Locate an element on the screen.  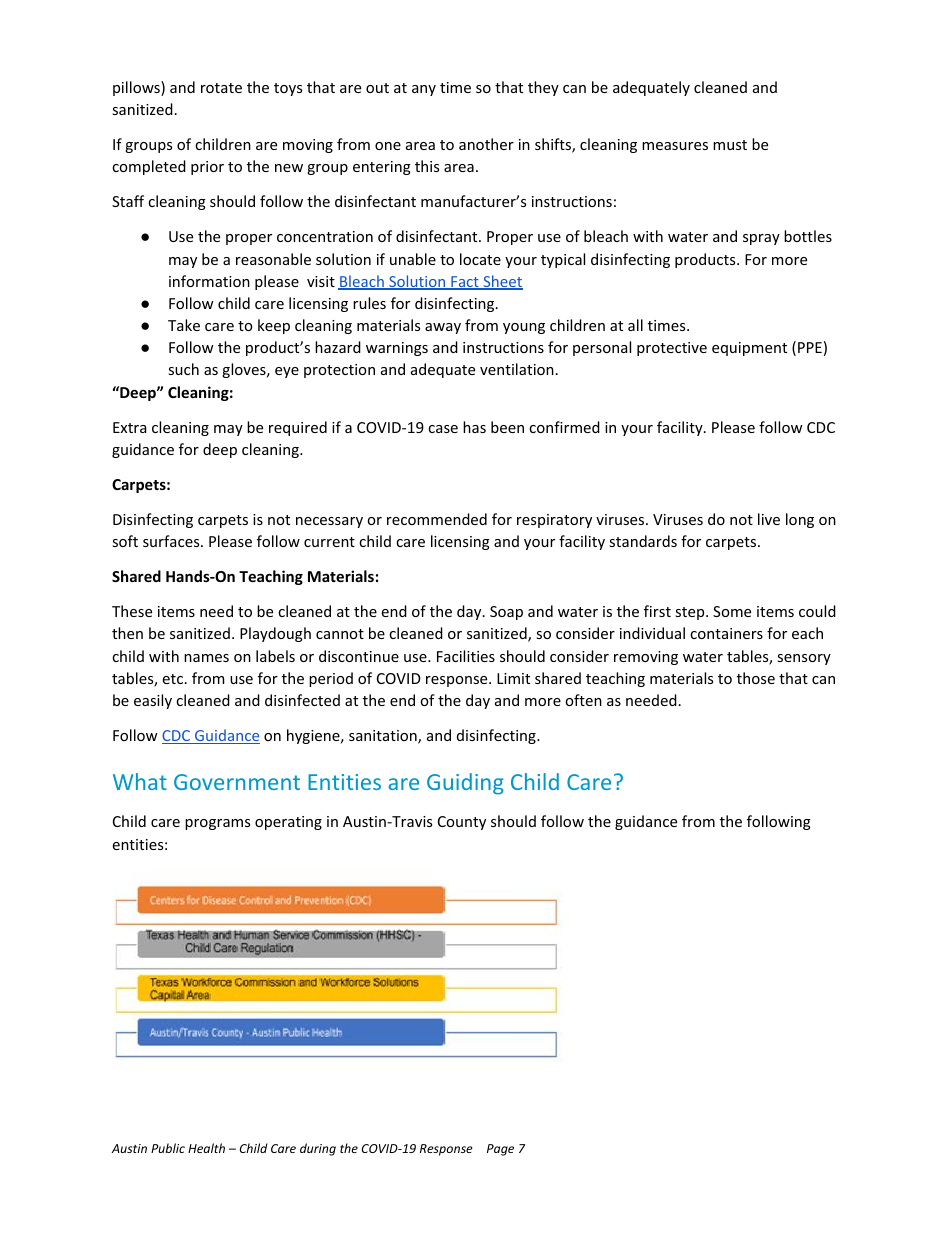
Page is located at coordinates (500, 1150).
